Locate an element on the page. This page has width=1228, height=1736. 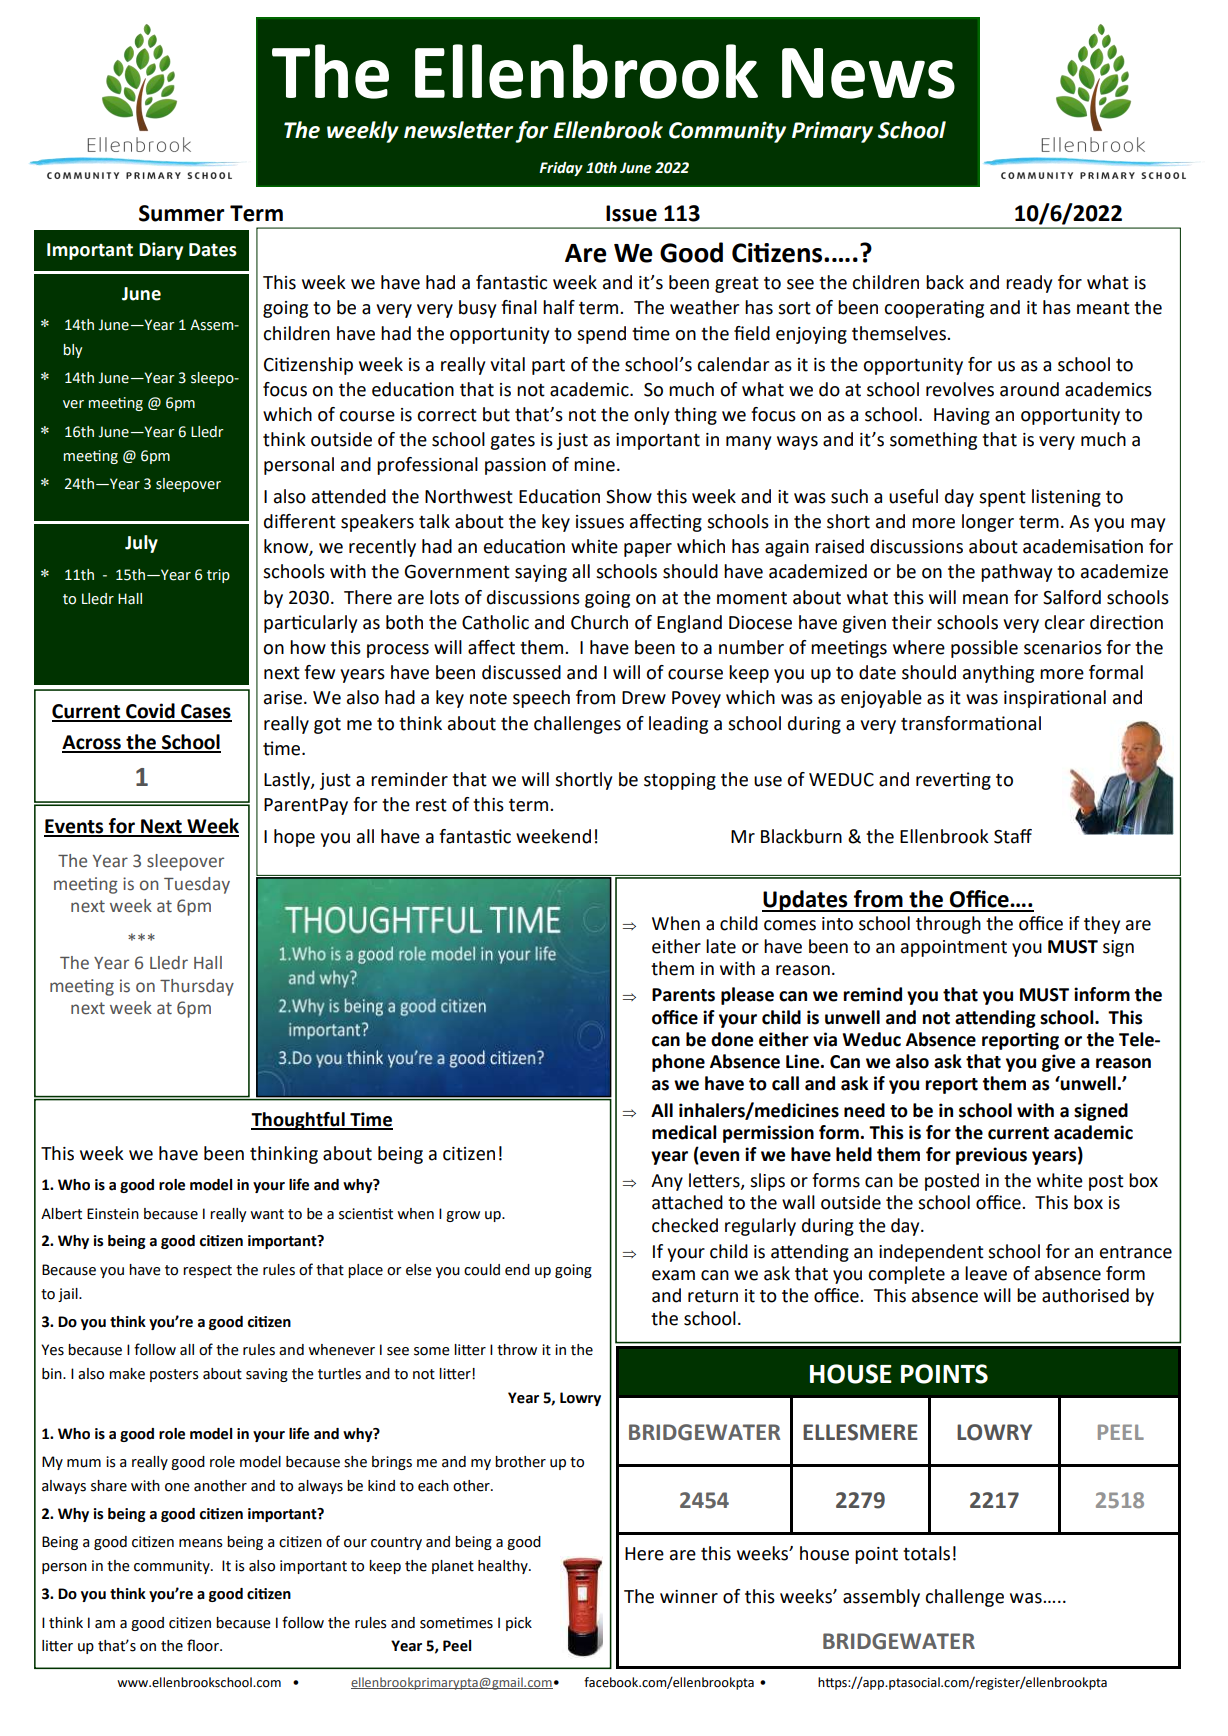
pick is located at coordinates (519, 1624).
